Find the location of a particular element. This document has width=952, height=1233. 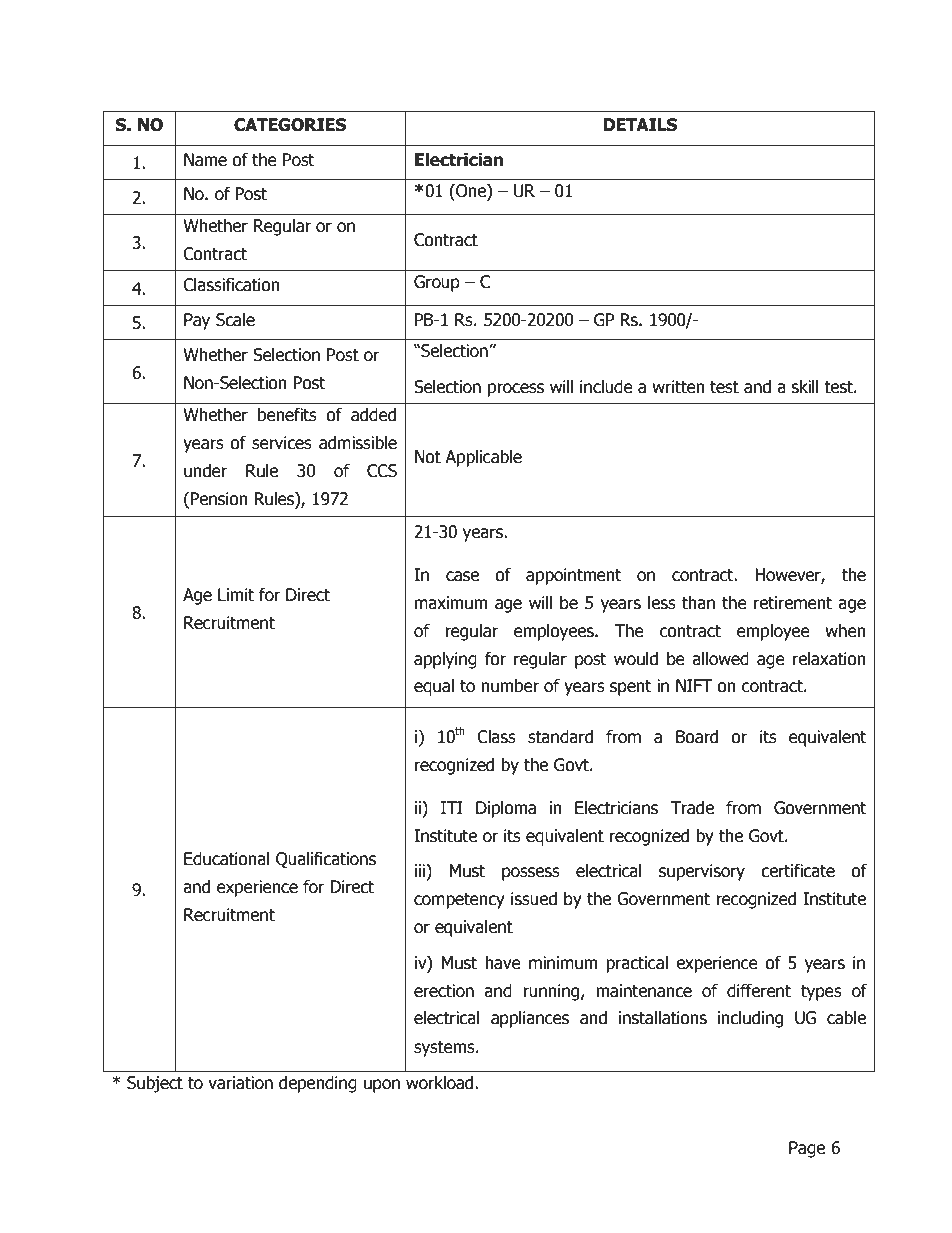

process is located at coordinates (516, 390).
